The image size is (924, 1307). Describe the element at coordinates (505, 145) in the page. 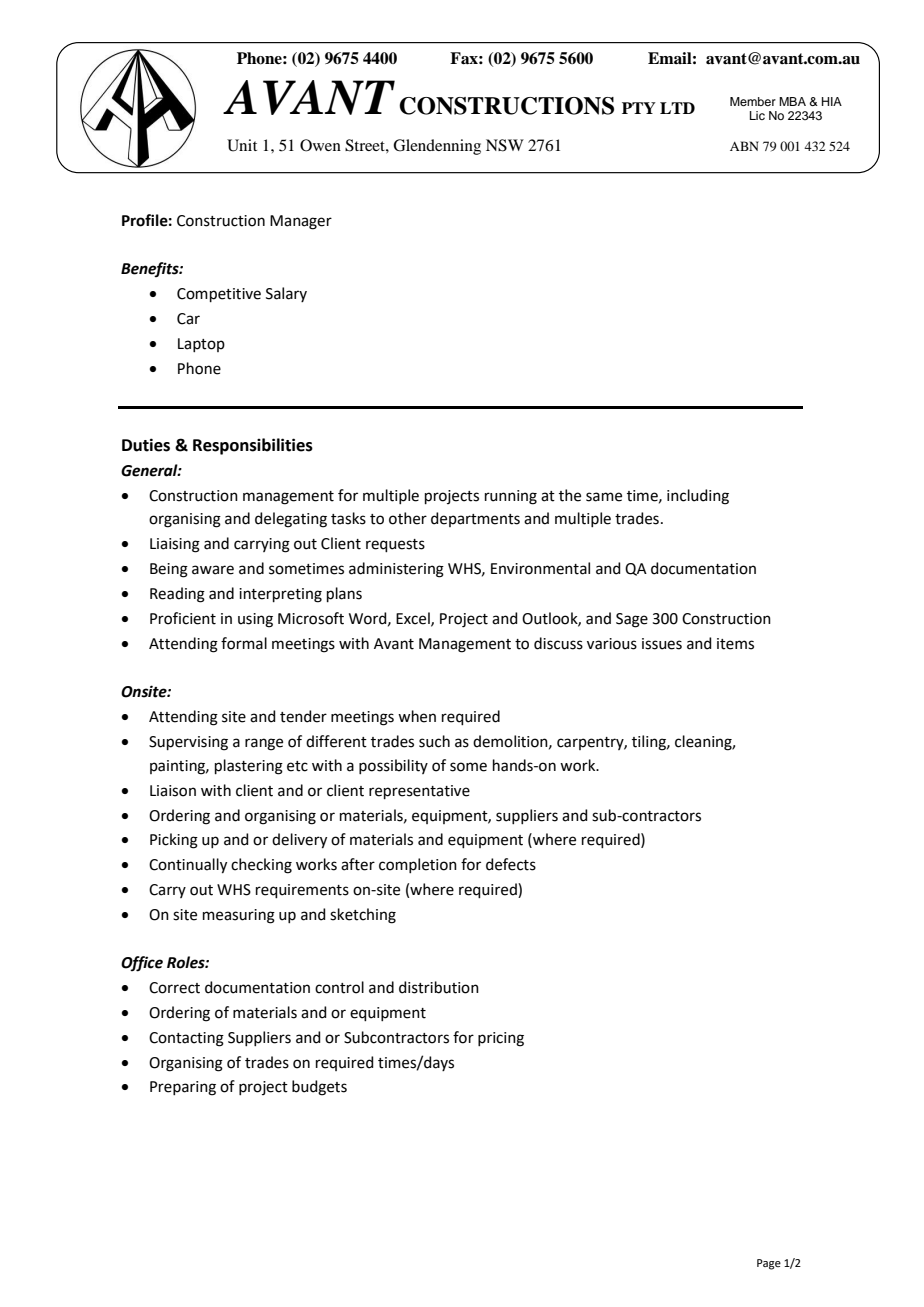

I see `NSW` at that location.
